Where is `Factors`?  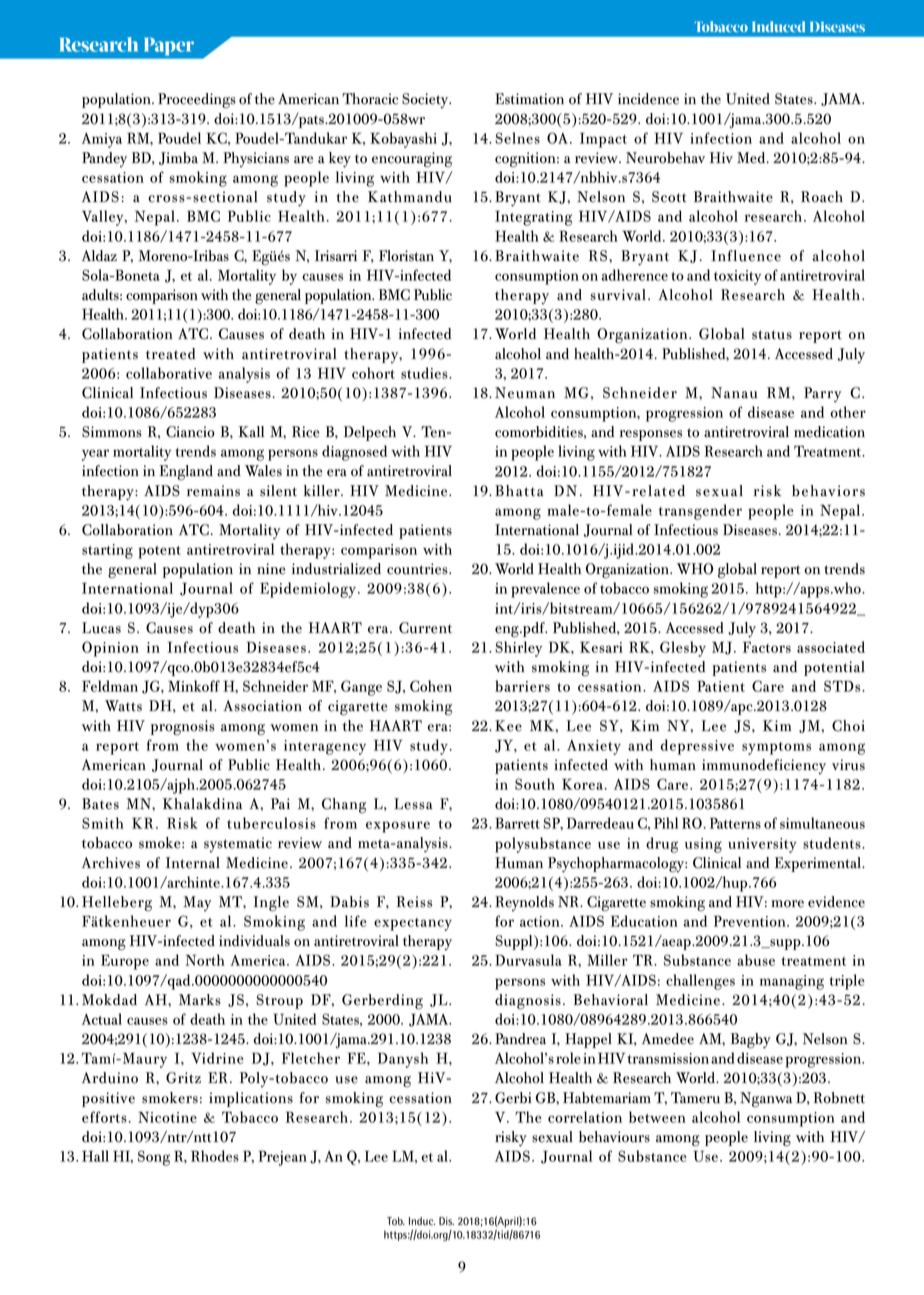
Factors is located at coordinates (767, 647).
